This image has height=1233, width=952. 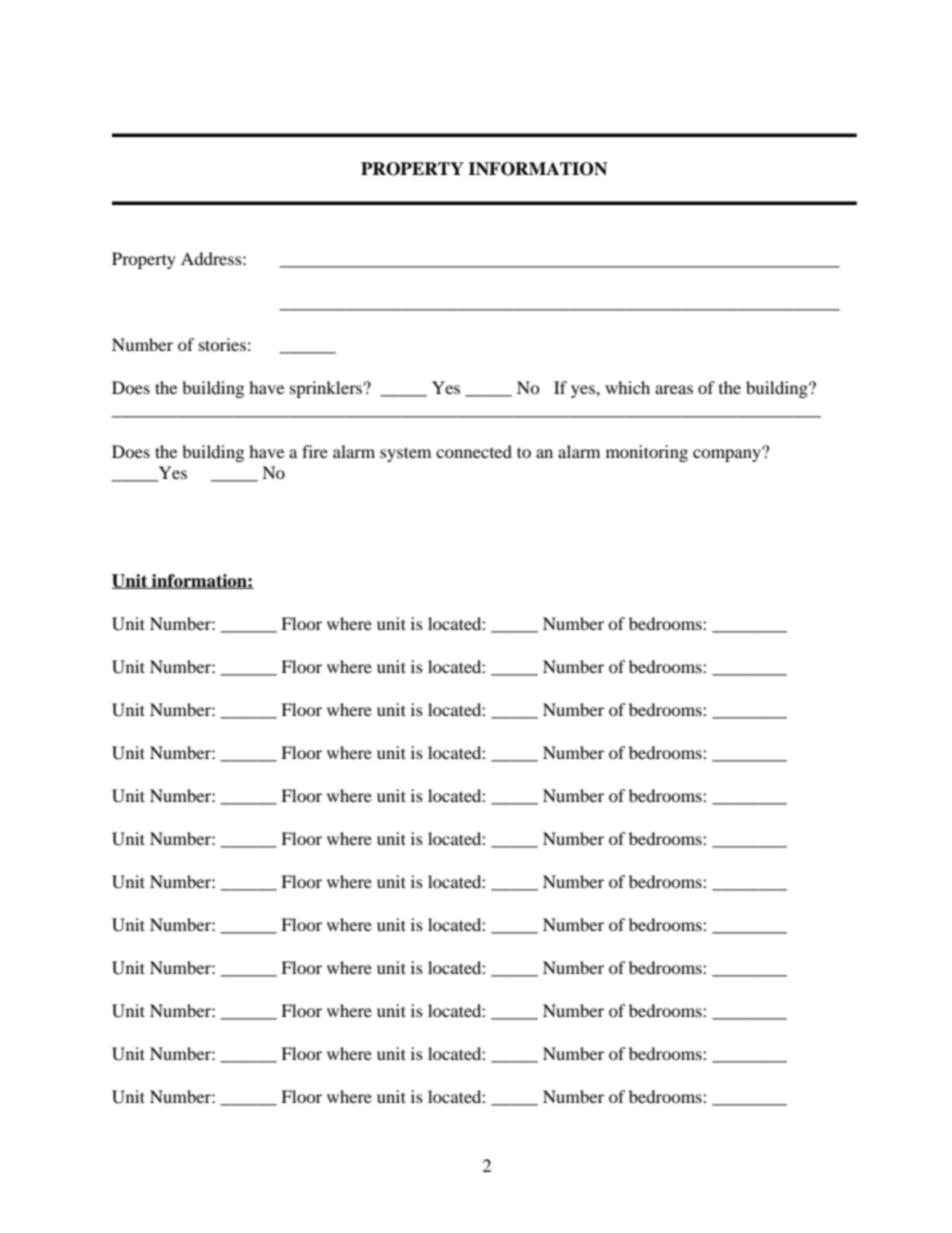 I want to click on stories, so click(x=222, y=344).
